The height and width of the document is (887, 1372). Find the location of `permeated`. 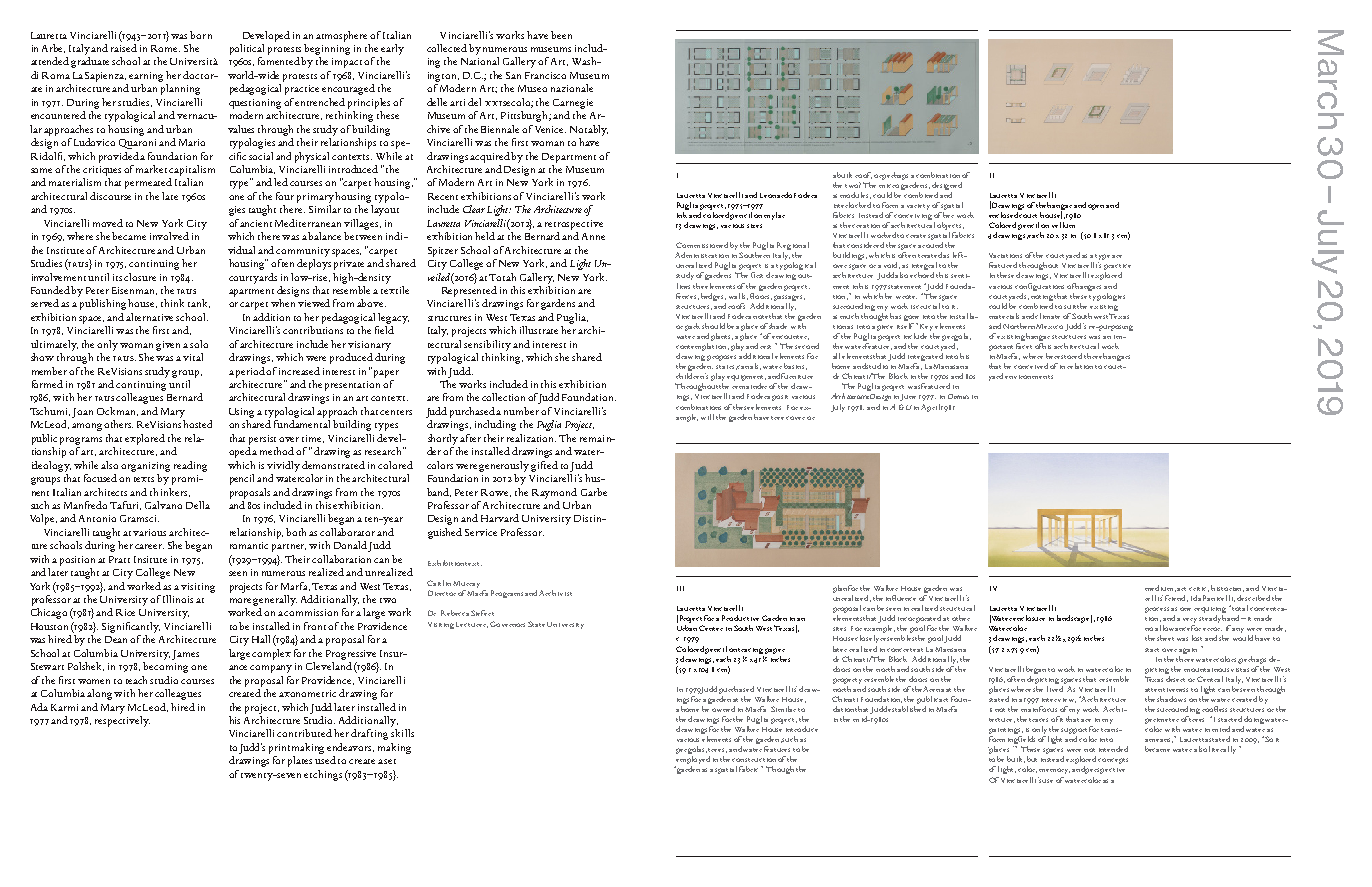

permeated is located at coordinates (148, 183).
